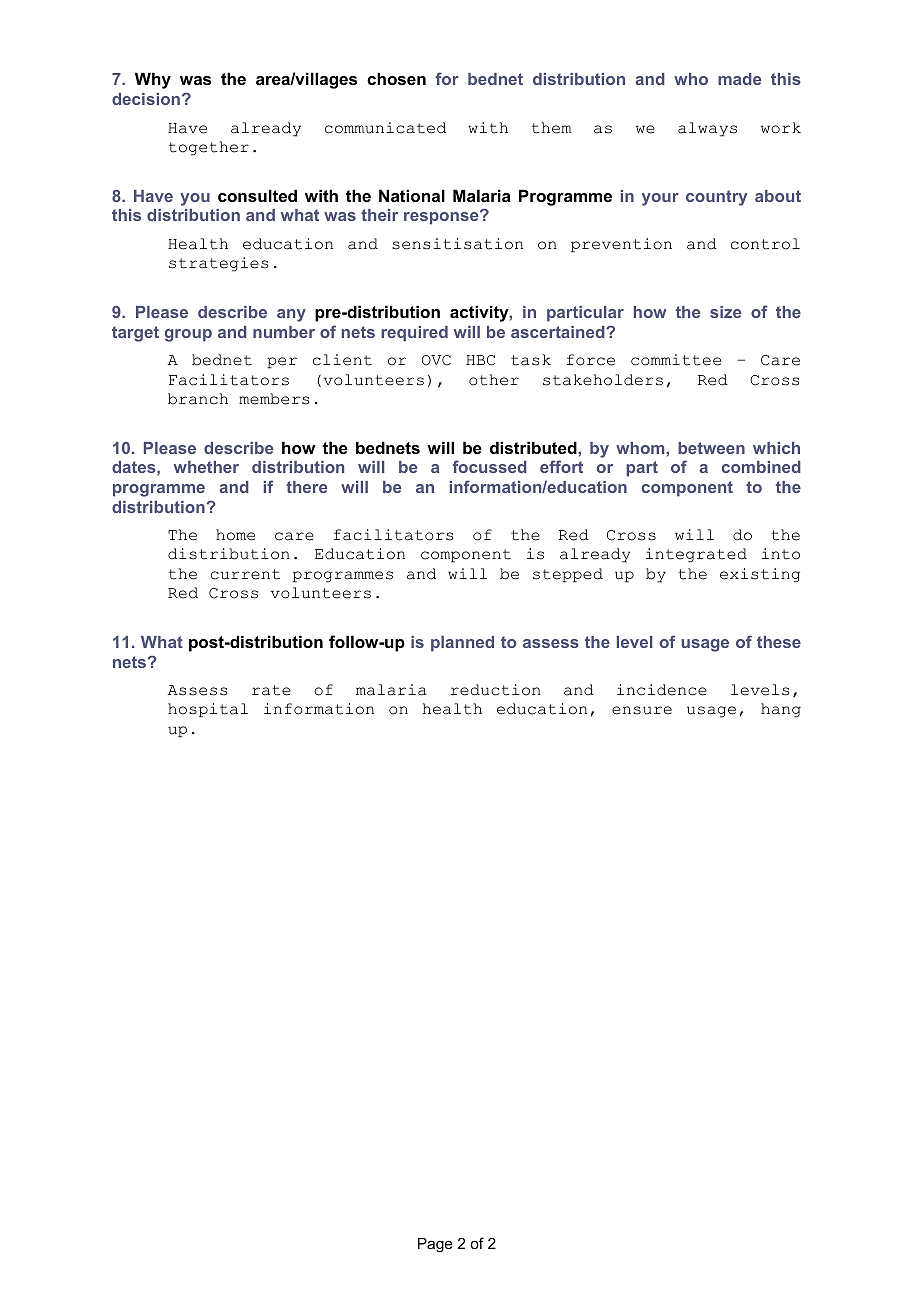  What do you see at coordinates (662, 690) in the screenshot?
I see `incidence` at bounding box center [662, 690].
